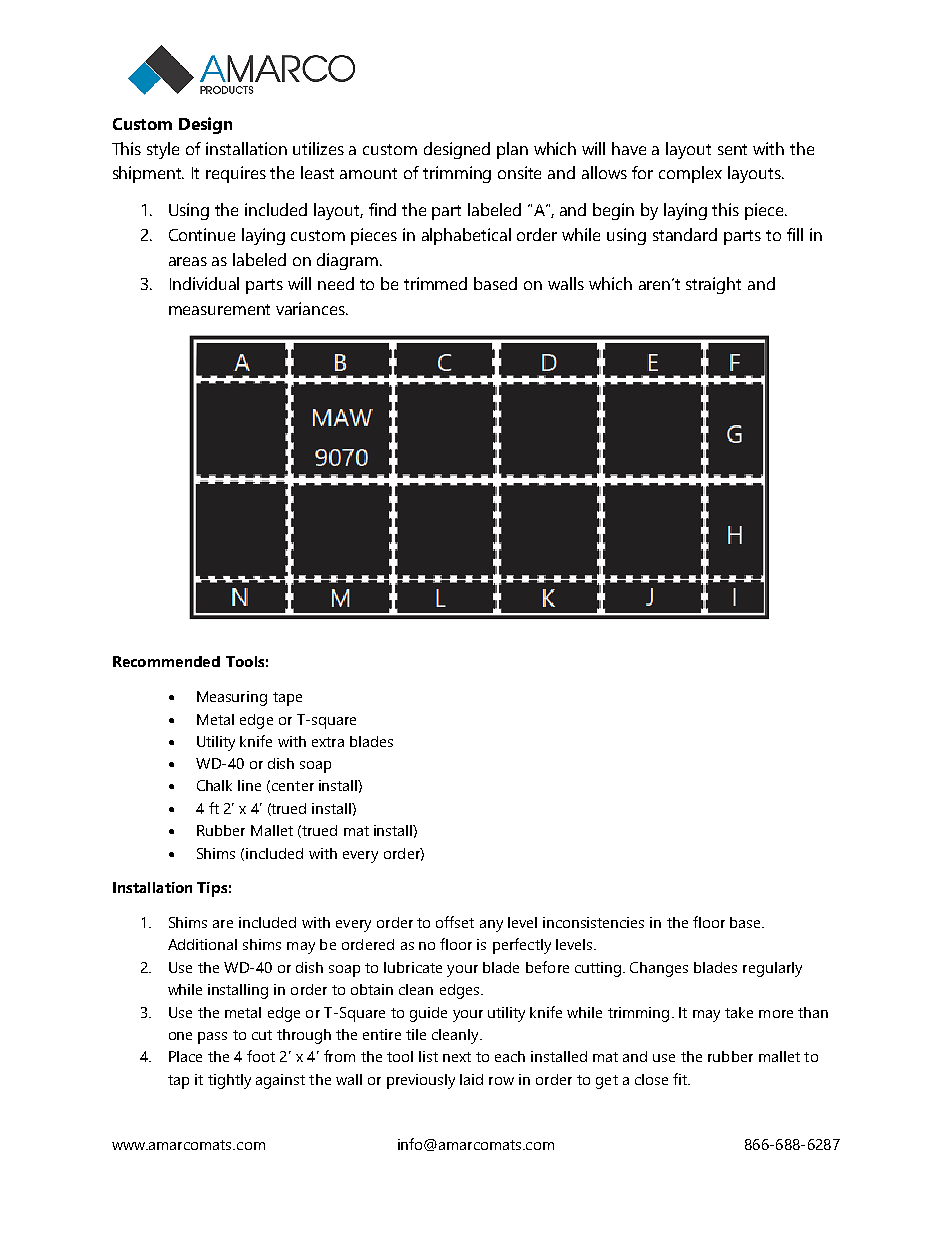  I want to click on straight, so click(713, 285).
